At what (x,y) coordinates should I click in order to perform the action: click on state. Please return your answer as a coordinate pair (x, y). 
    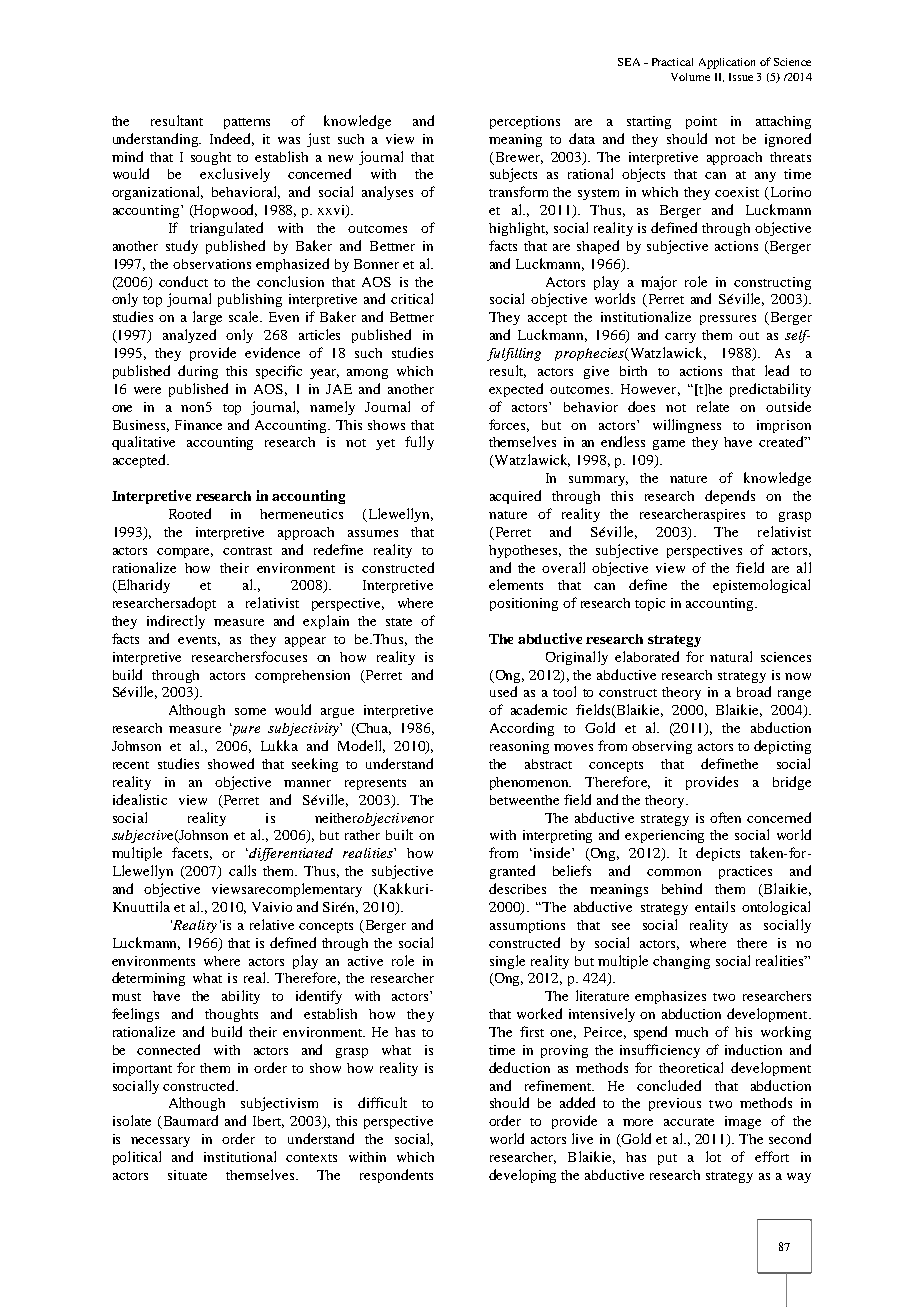
    Looking at the image, I should click on (399, 622).
